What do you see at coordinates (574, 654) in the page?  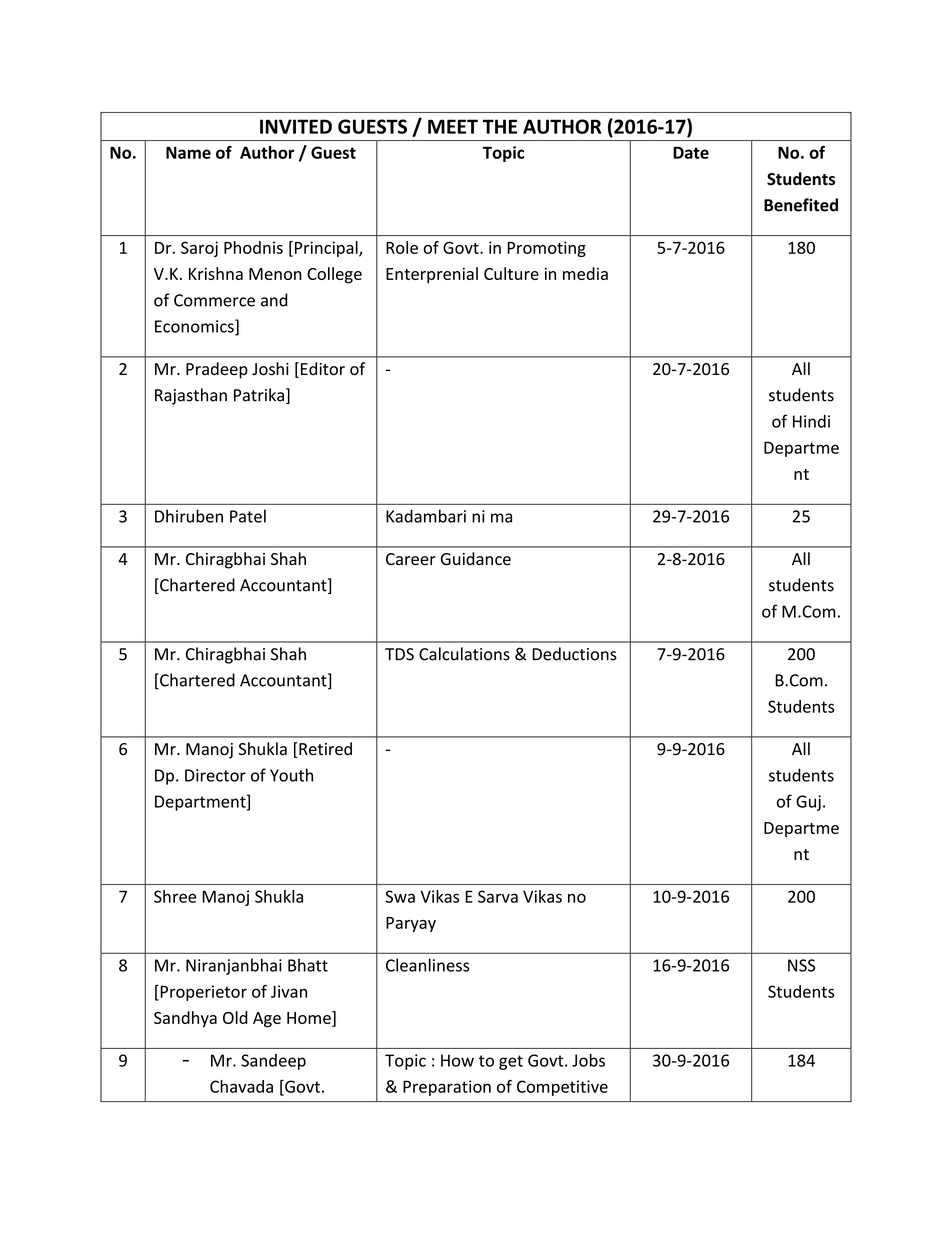 I see `Deductions` at bounding box center [574, 654].
